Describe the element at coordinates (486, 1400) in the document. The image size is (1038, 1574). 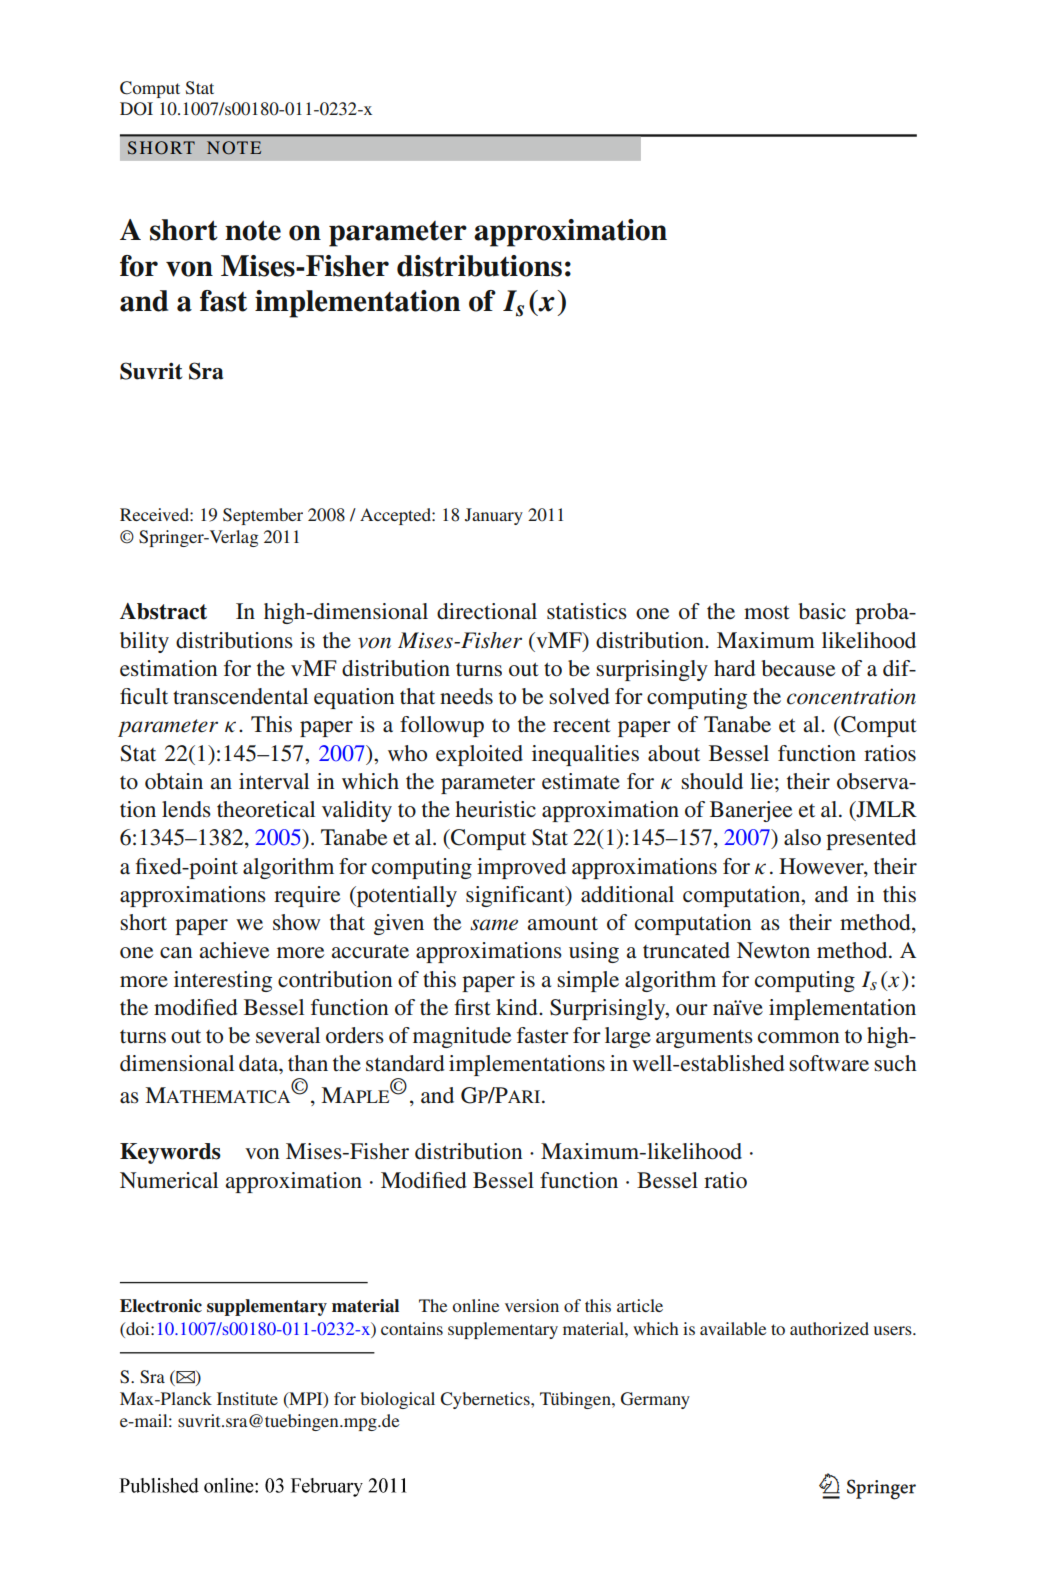
I see `Cybernetics` at that location.
